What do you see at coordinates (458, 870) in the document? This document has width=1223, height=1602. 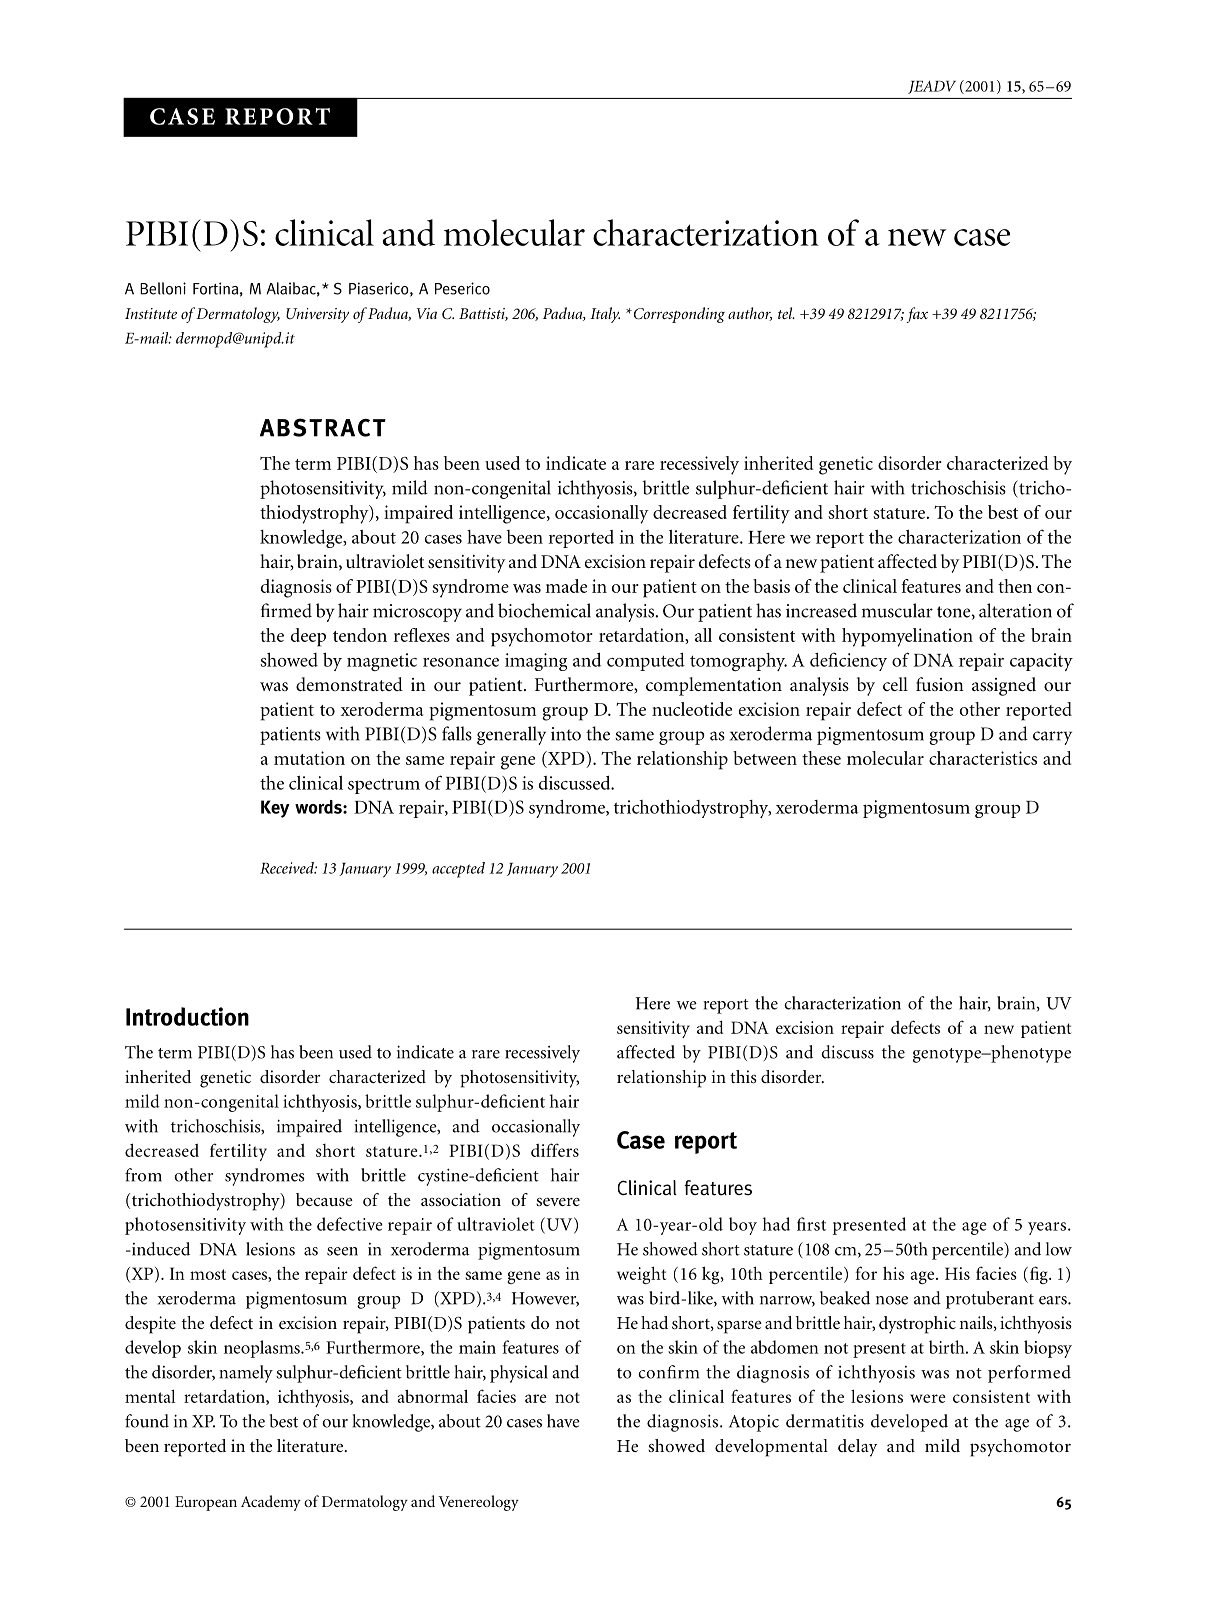 I see `accepted` at bounding box center [458, 870].
